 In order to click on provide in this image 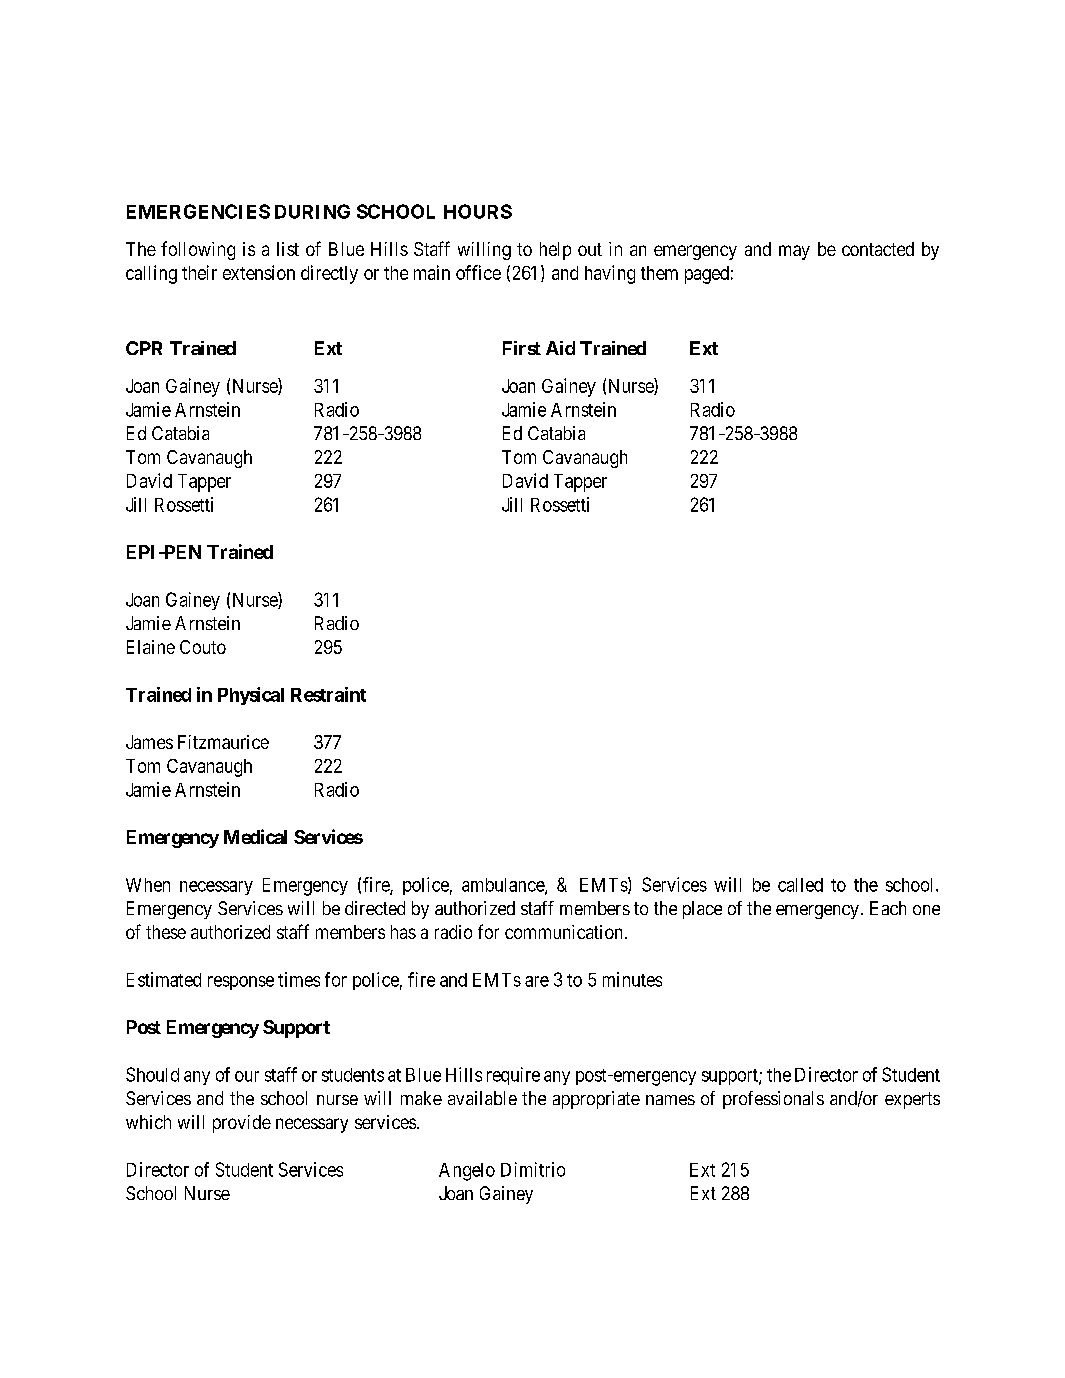, I will do `click(242, 1124)`.
